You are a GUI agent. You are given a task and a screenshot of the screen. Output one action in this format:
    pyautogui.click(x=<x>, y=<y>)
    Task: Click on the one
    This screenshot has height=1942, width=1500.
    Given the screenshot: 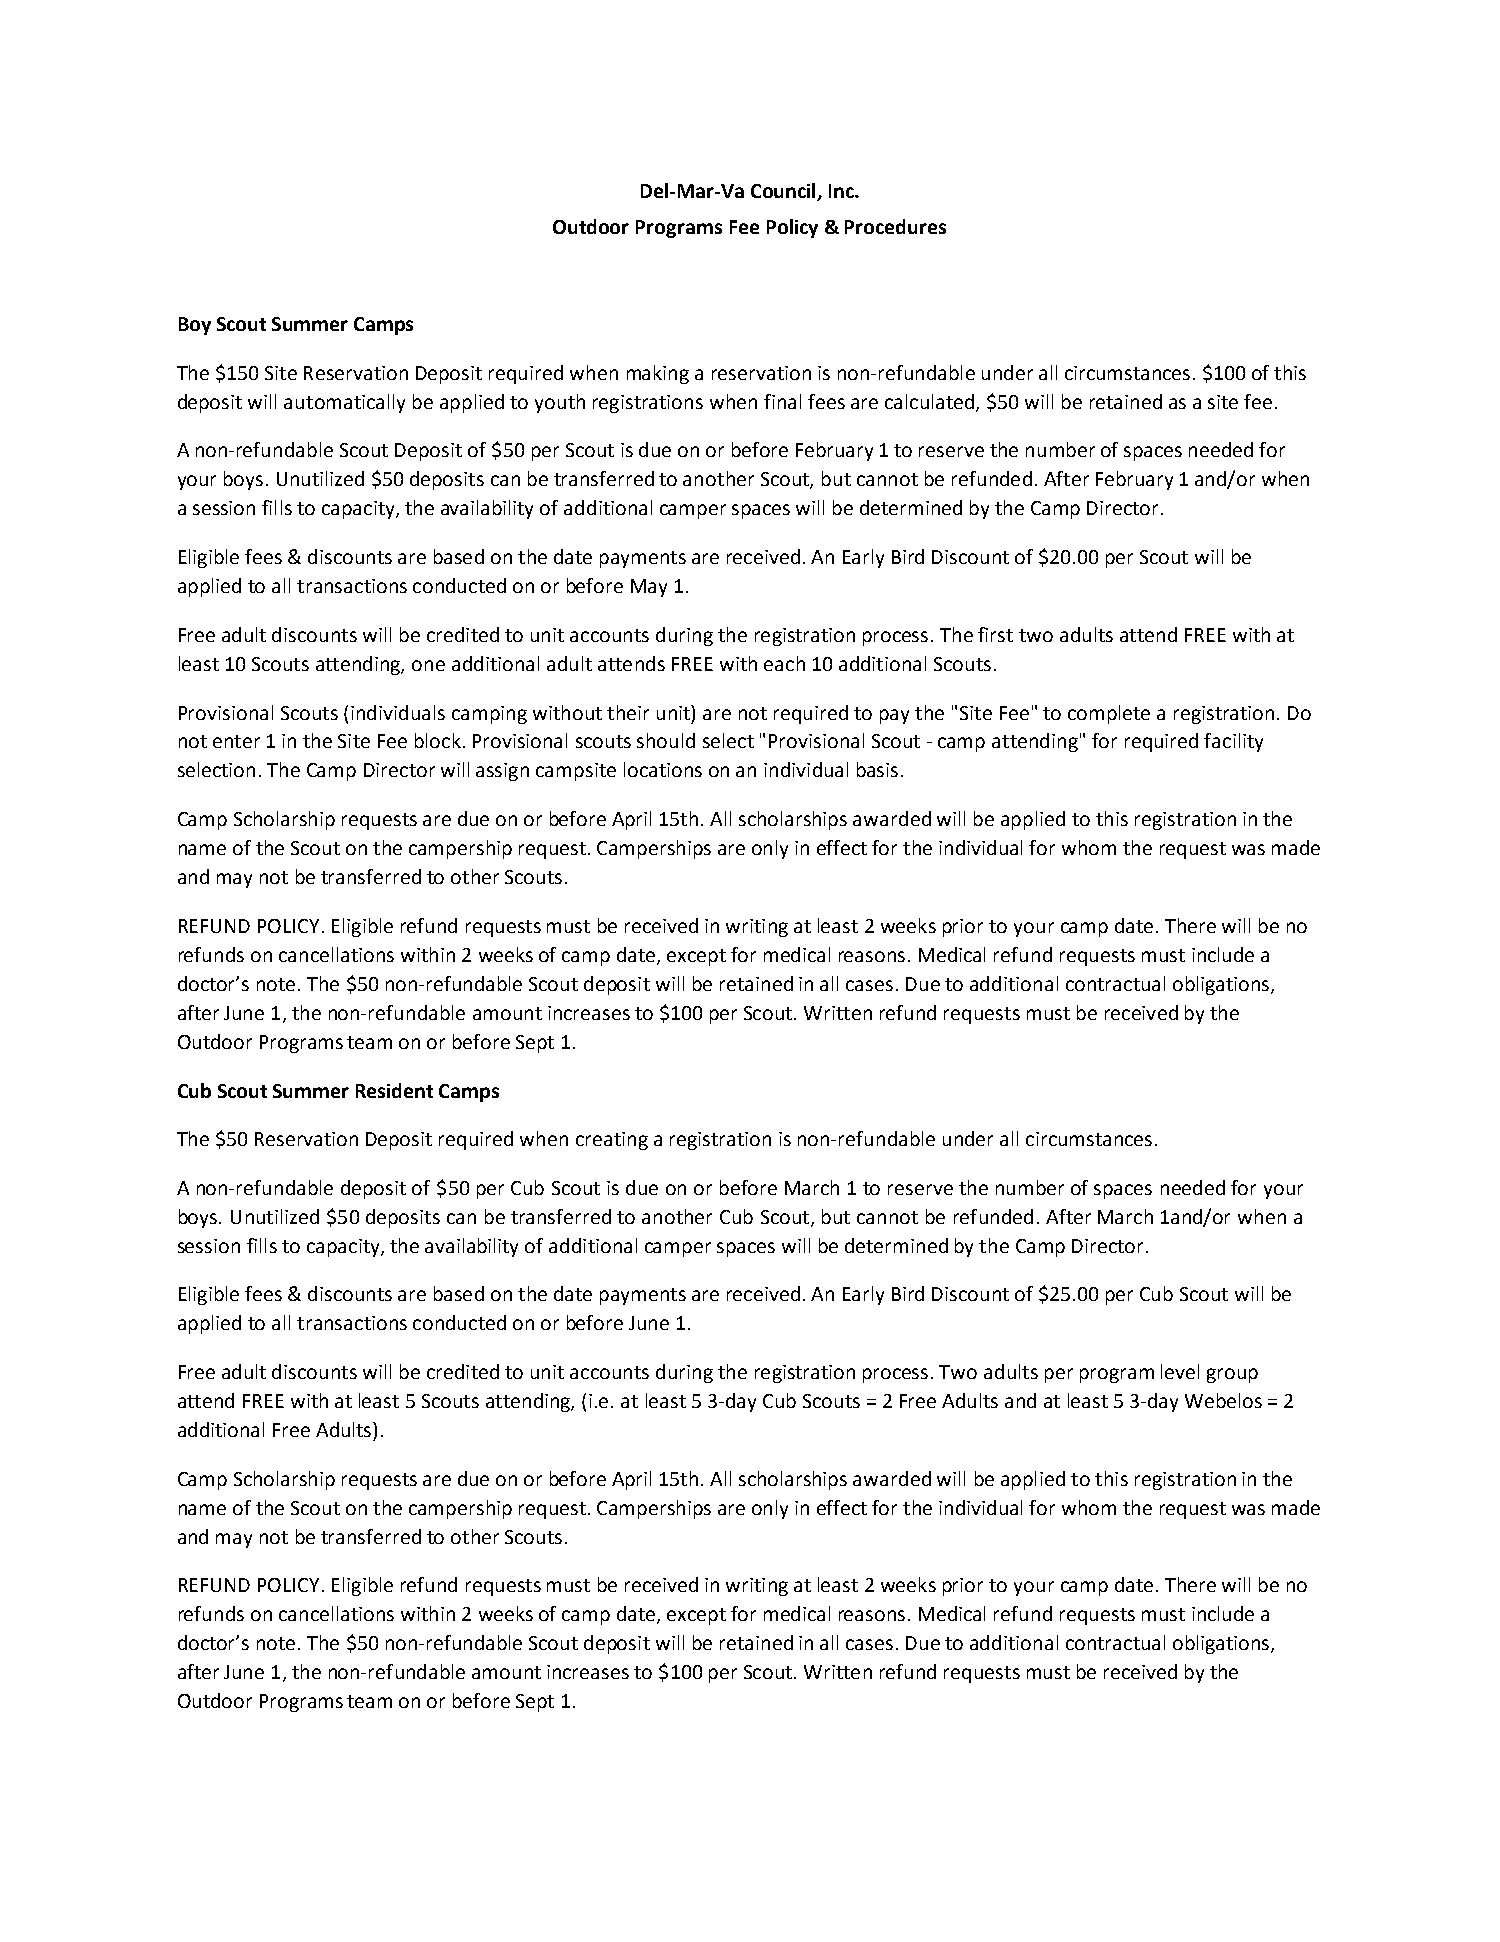 What is the action you would take?
    pyautogui.click(x=428, y=665)
